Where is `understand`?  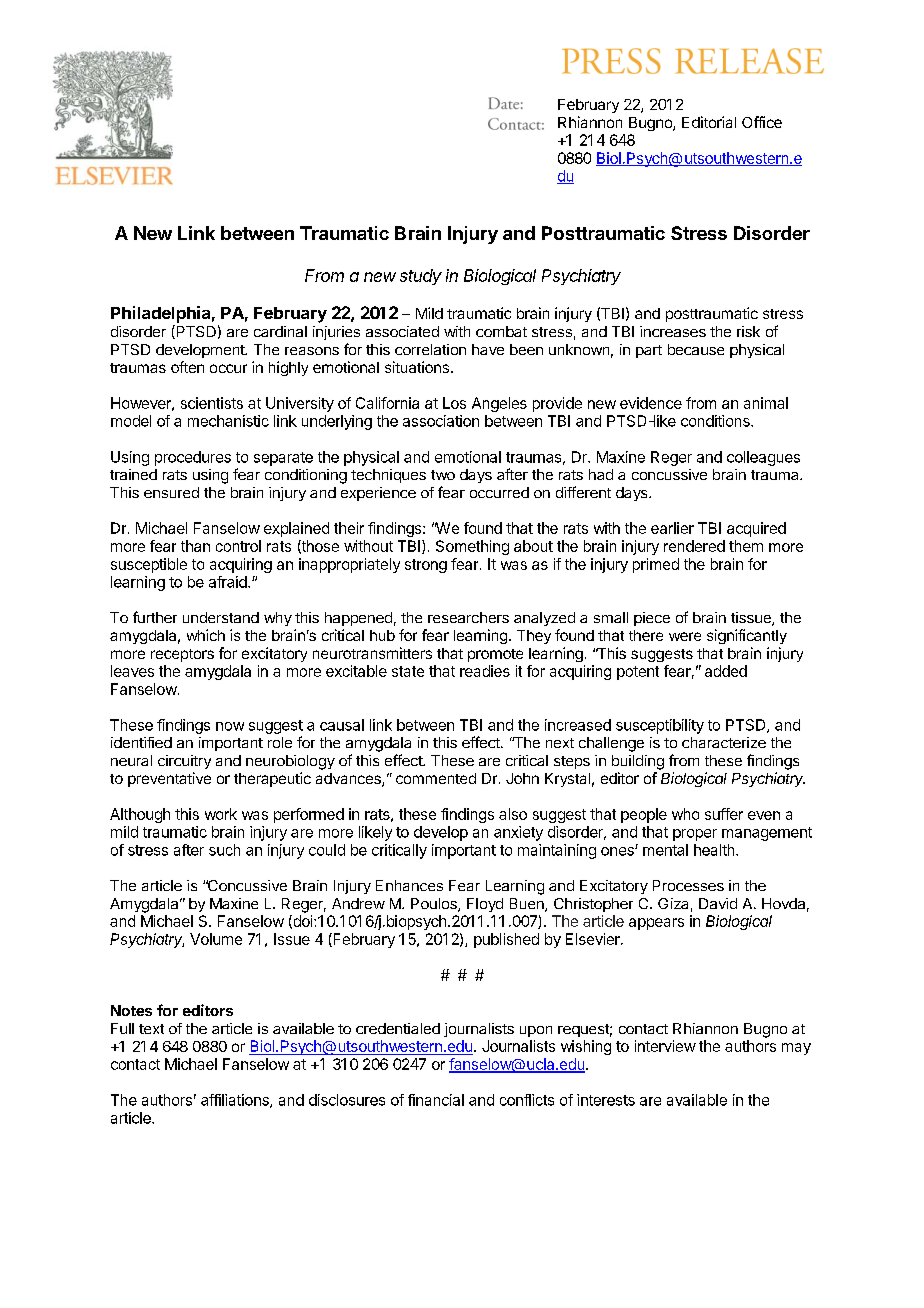
understand is located at coordinates (221, 617).
